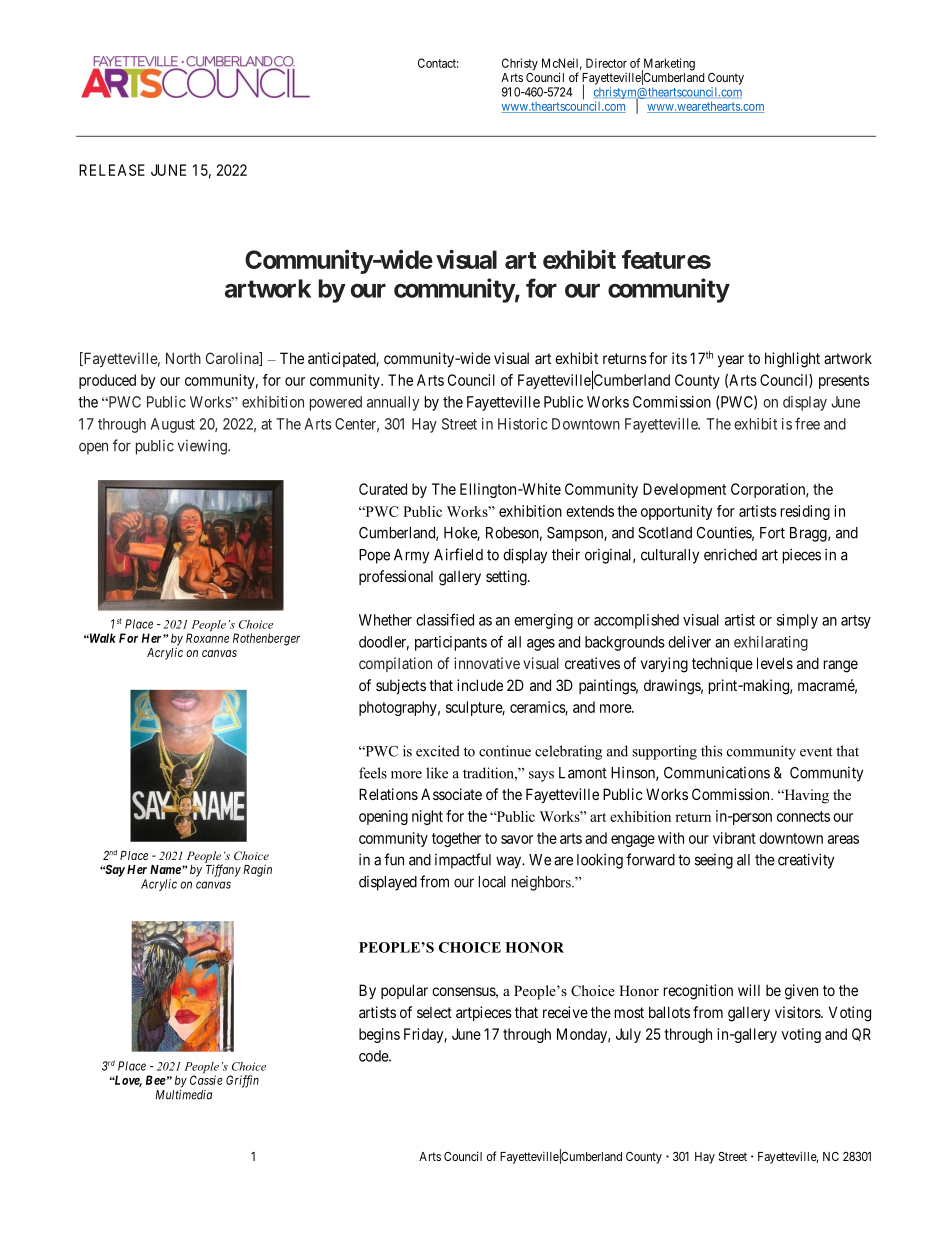  Describe the element at coordinates (805, 512) in the image. I see `residing` at that location.
